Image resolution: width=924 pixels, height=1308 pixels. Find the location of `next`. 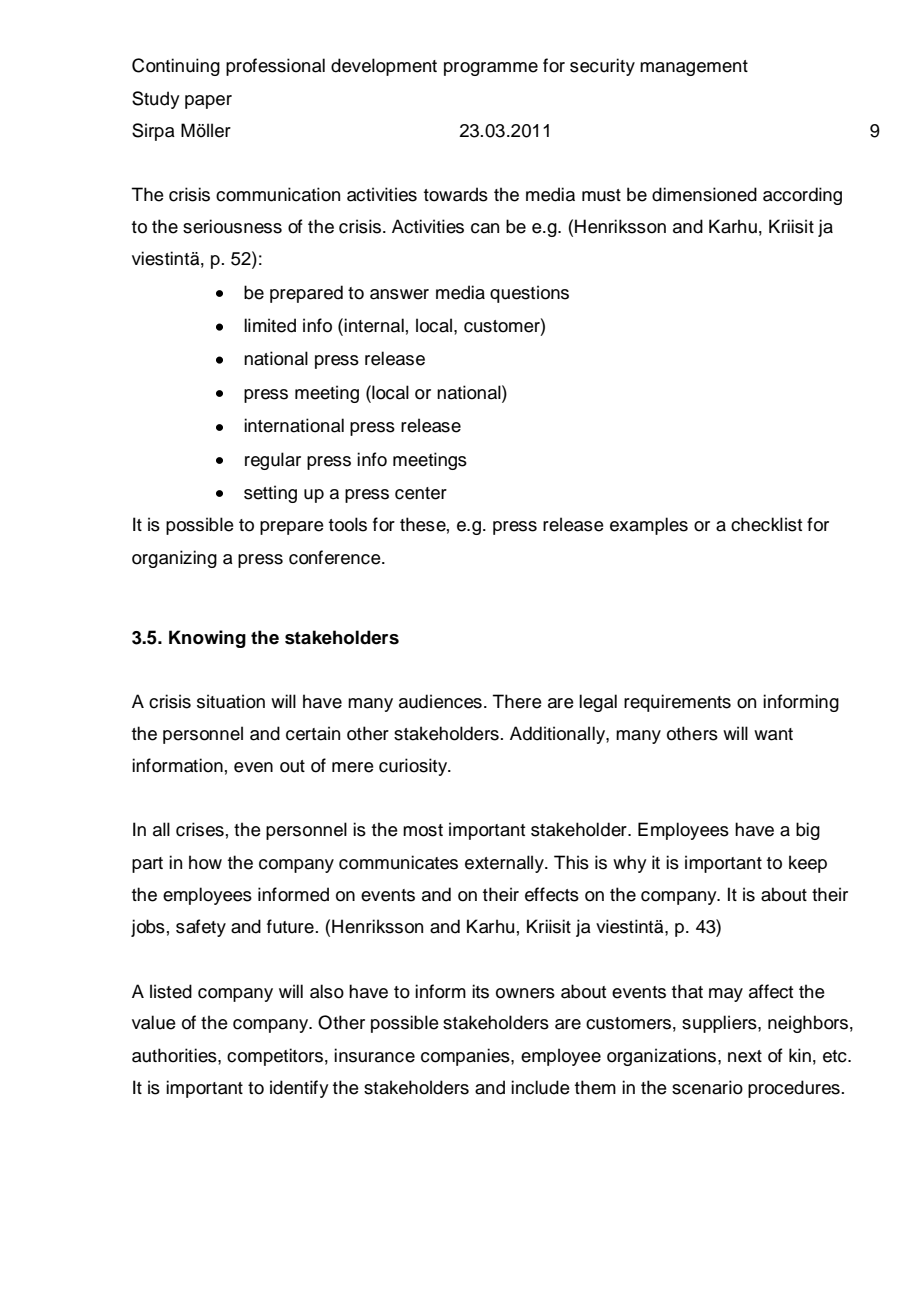

next is located at coordinates (745, 1056).
